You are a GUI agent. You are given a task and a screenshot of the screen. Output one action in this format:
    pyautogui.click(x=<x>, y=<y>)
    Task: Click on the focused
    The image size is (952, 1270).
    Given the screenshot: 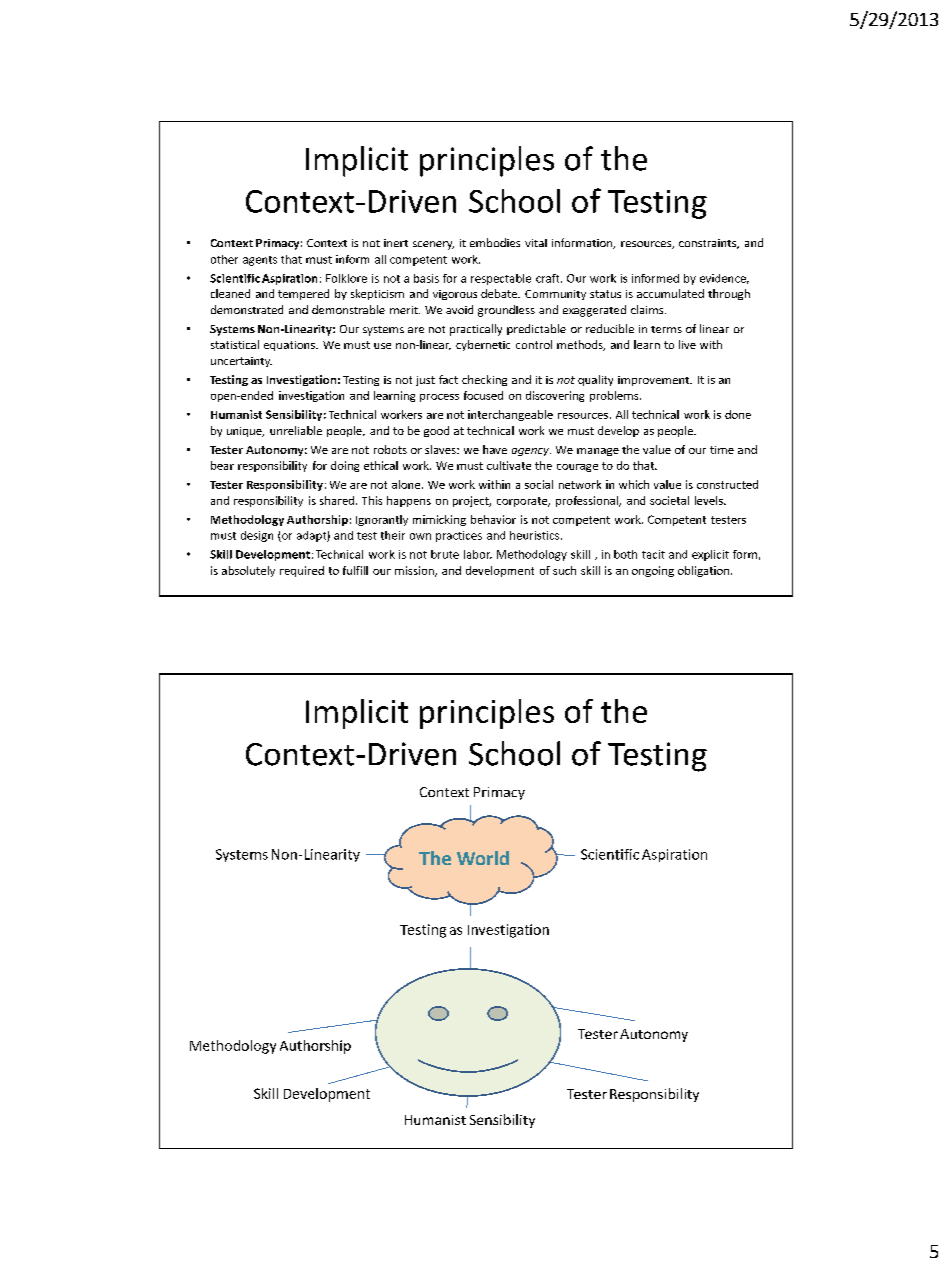 What is the action you would take?
    pyautogui.click(x=483, y=395)
